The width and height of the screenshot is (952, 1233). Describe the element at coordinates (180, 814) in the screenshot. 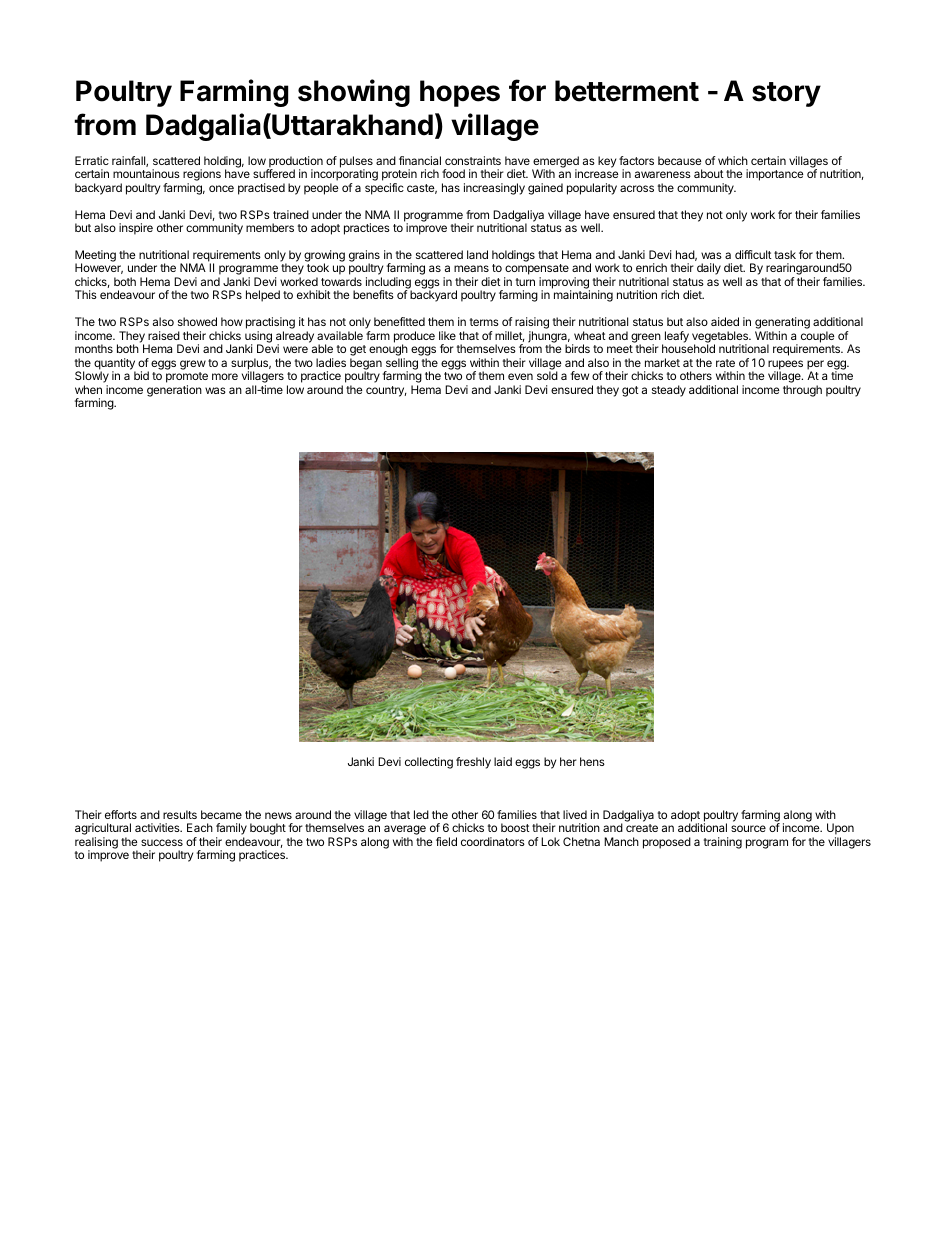

I see `results` at that location.
